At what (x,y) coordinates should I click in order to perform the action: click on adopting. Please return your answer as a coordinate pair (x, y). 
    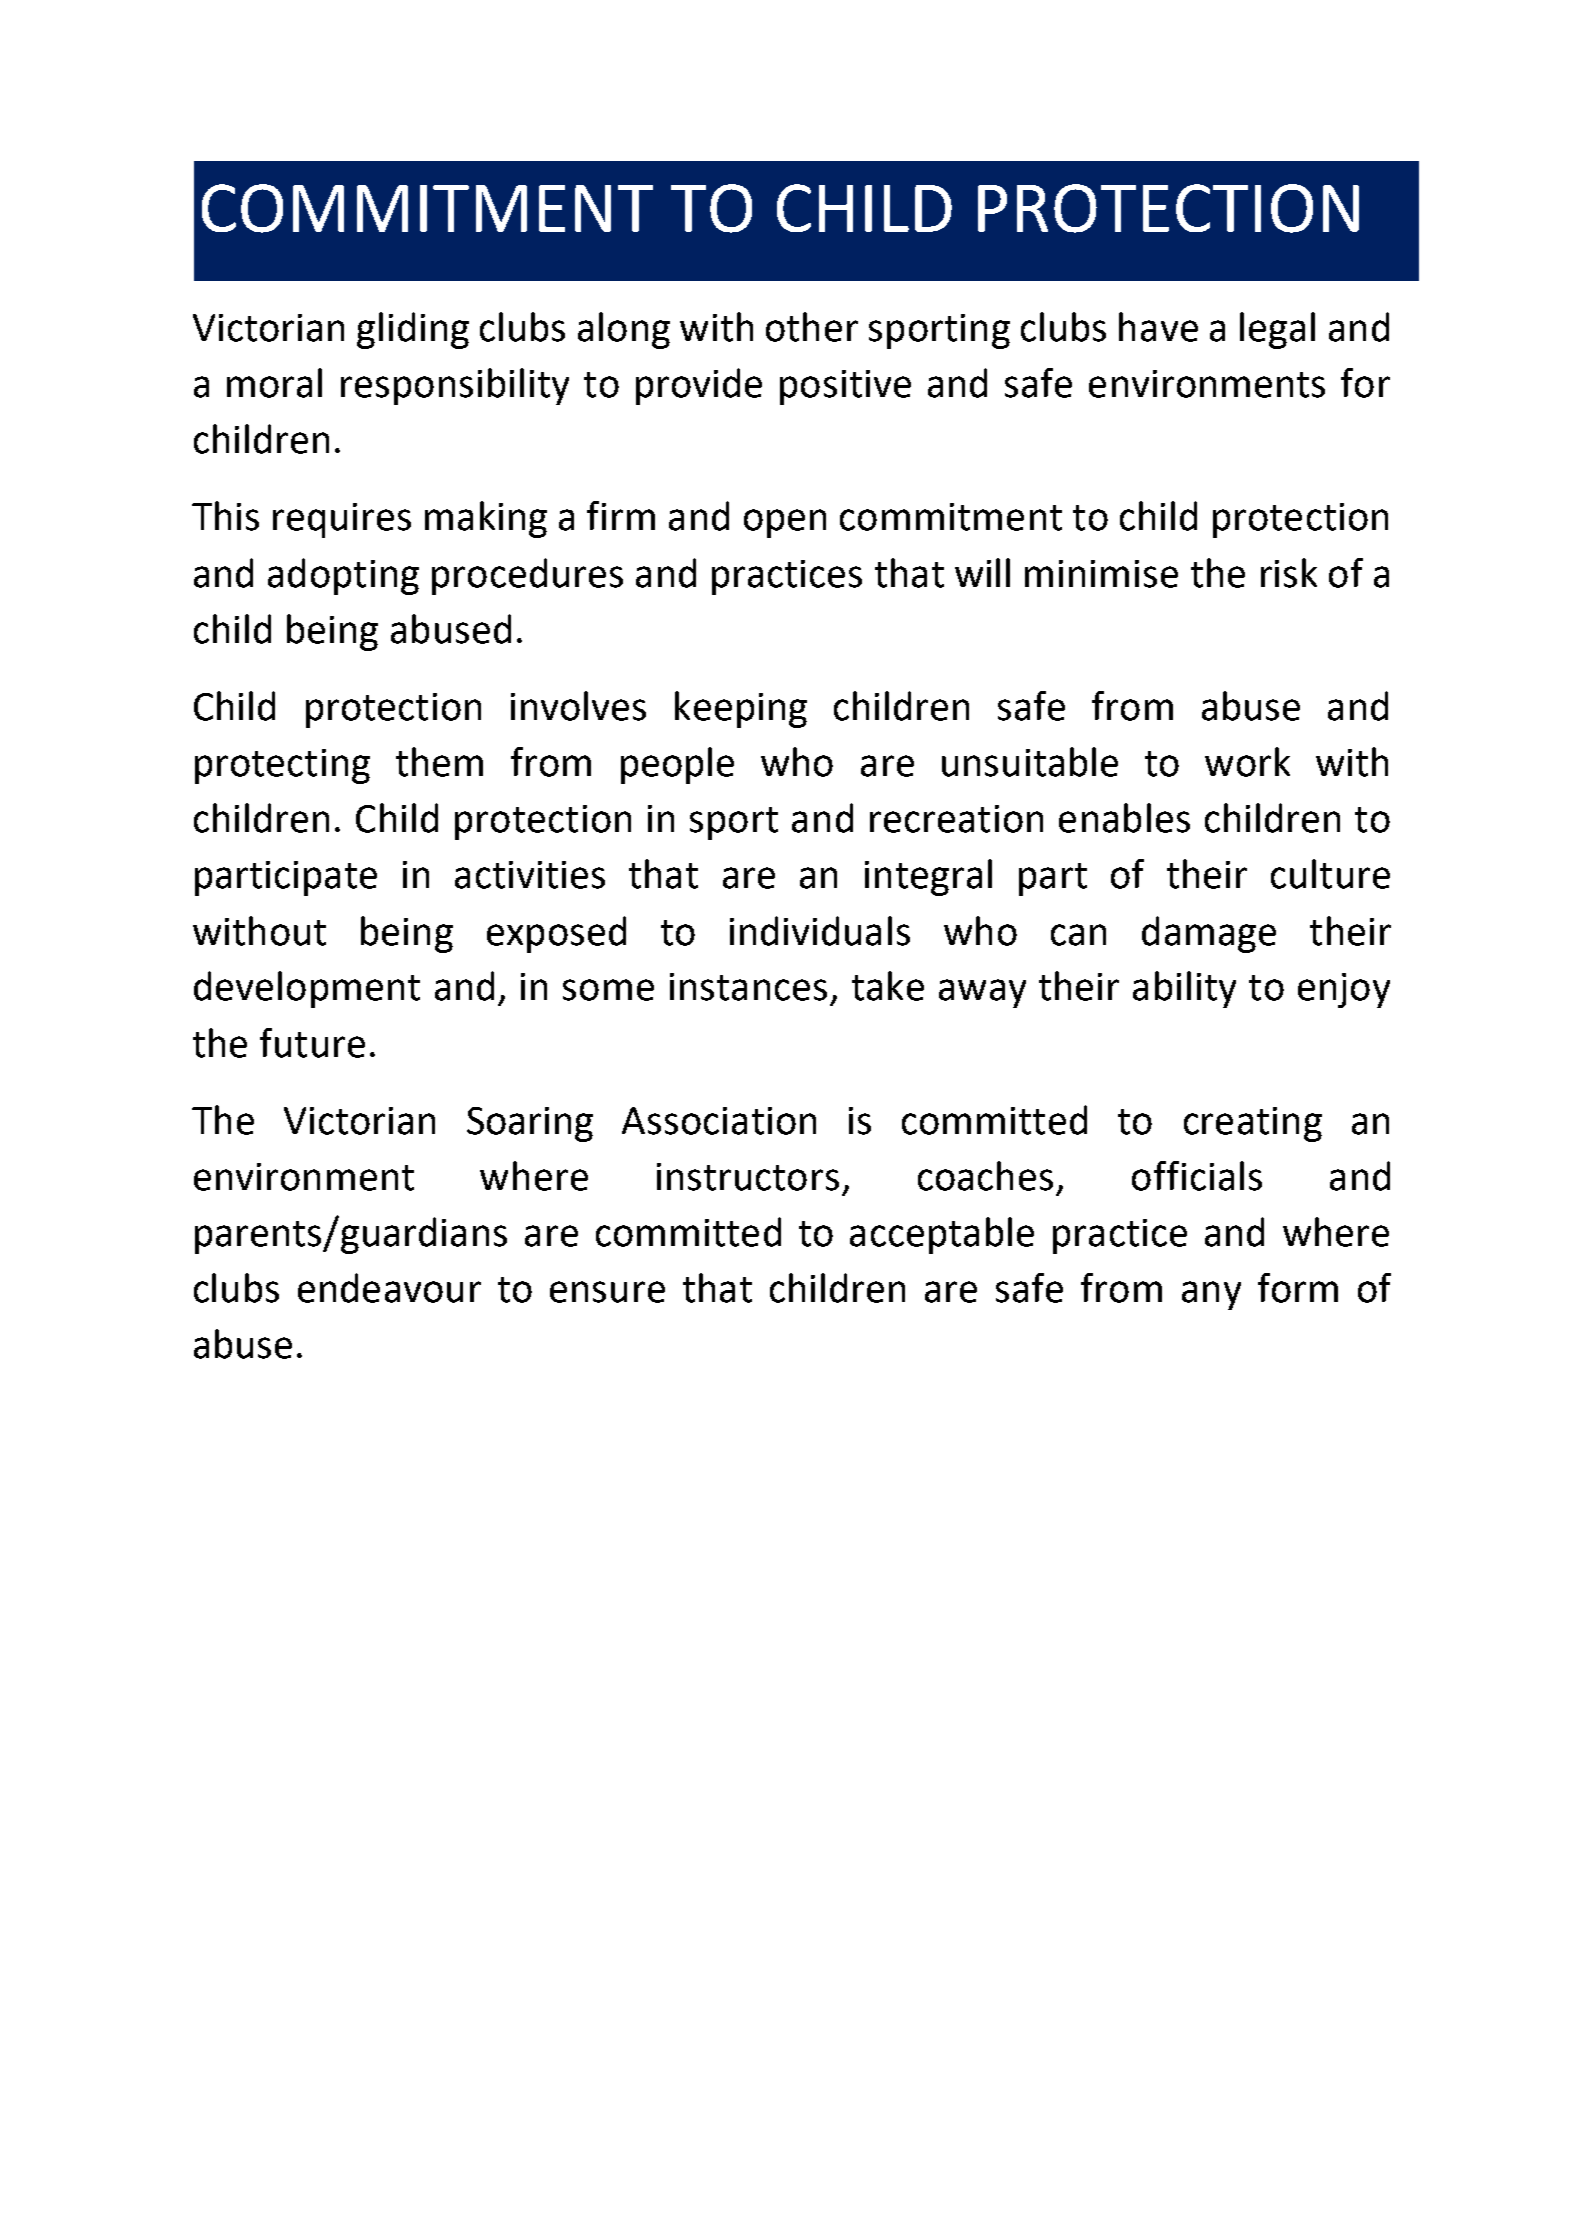
    Looking at the image, I should click on (343, 576).
